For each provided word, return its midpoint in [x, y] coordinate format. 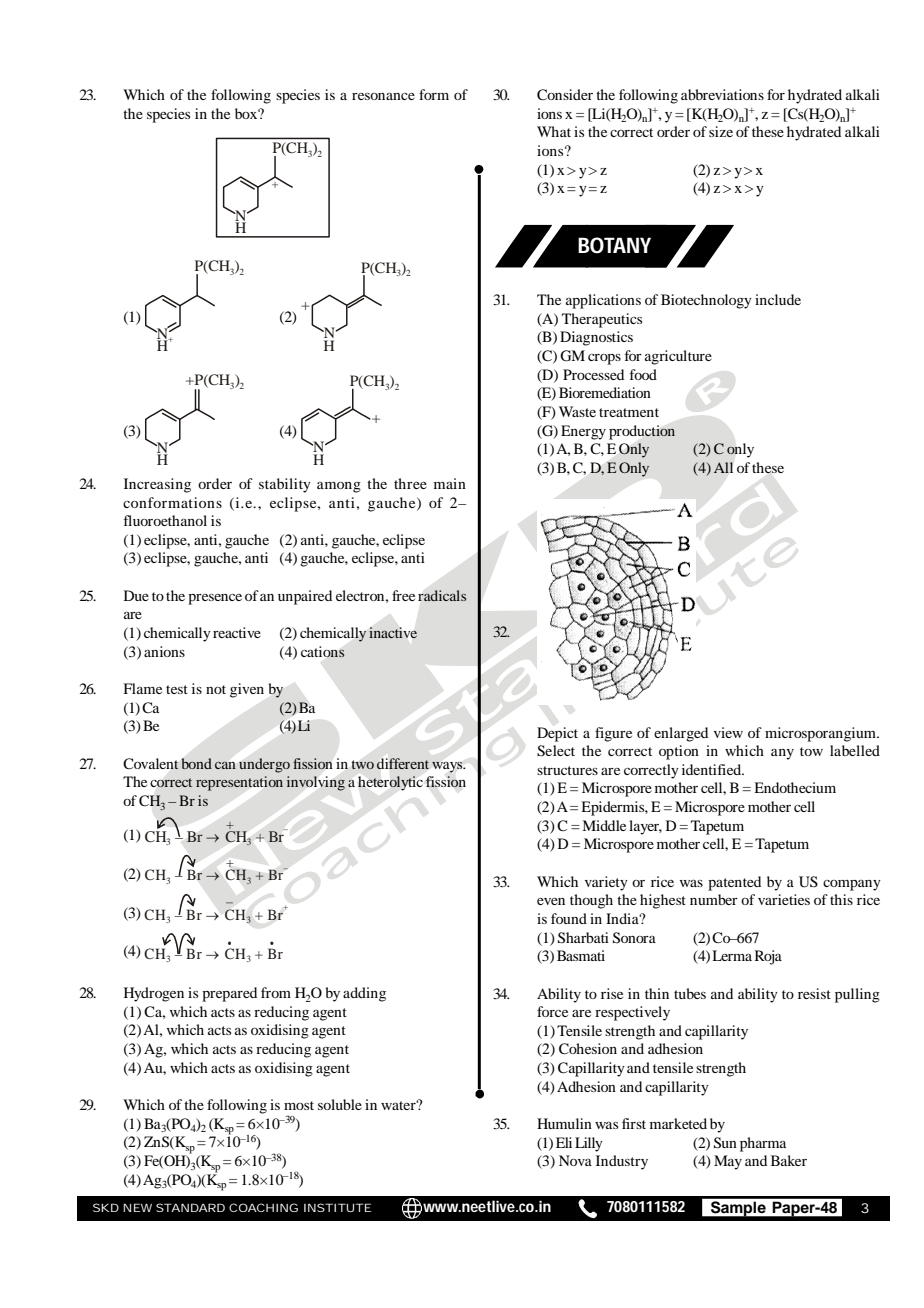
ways [448, 767]
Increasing [157, 485]
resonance [383, 96]
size [721, 131]
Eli [564, 1142]
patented [734, 883]
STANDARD [190, 1207]
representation [239, 783]
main [450, 483]
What [554, 131]
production [642, 432]
